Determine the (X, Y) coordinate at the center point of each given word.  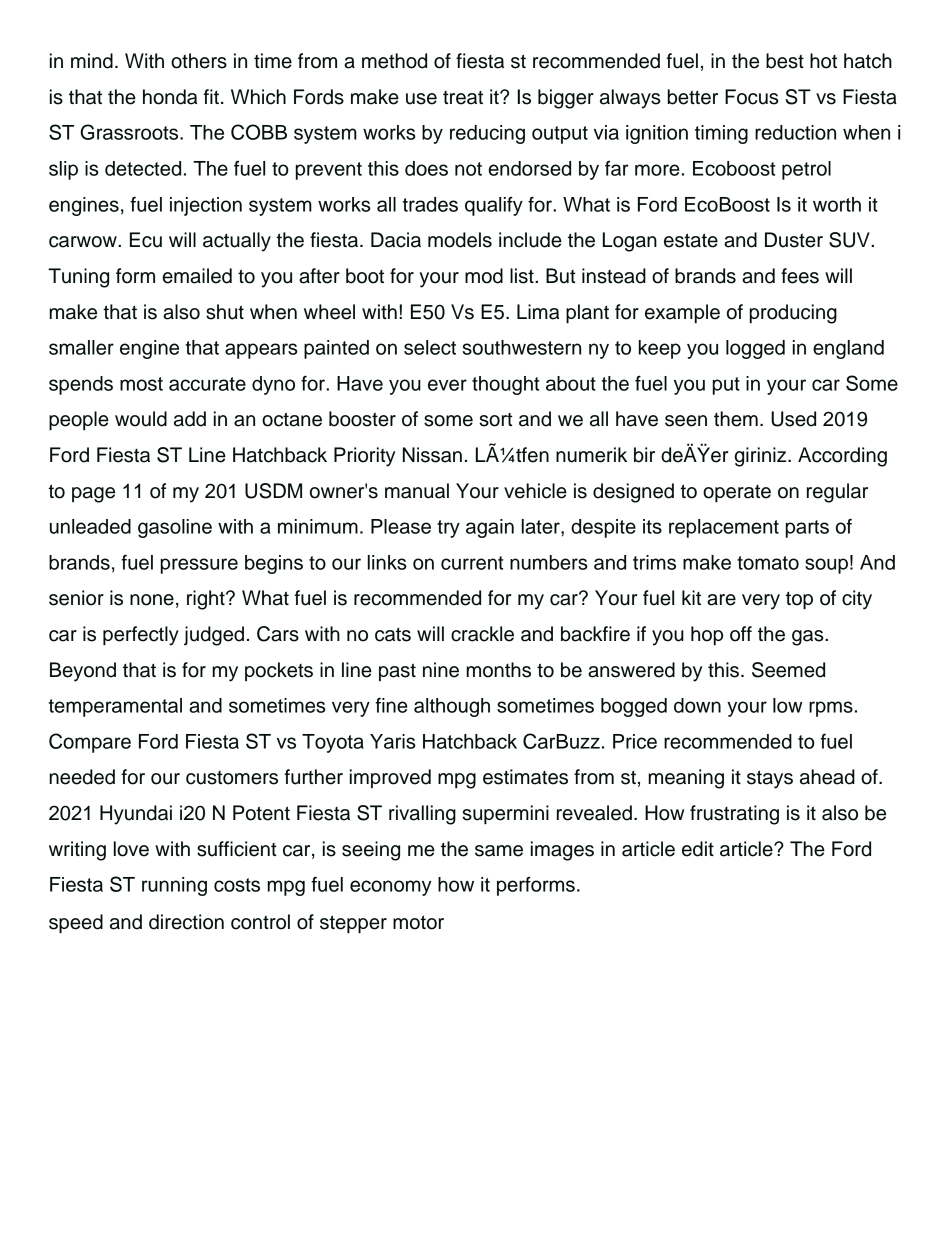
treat (463, 98)
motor (418, 922)
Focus (751, 97)
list (523, 276)
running (174, 886)
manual (417, 491)
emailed (197, 276)
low (787, 705)
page (93, 495)
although (452, 707)
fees (800, 276)
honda (170, 97)
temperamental (115, 707)
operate (737, 494)
